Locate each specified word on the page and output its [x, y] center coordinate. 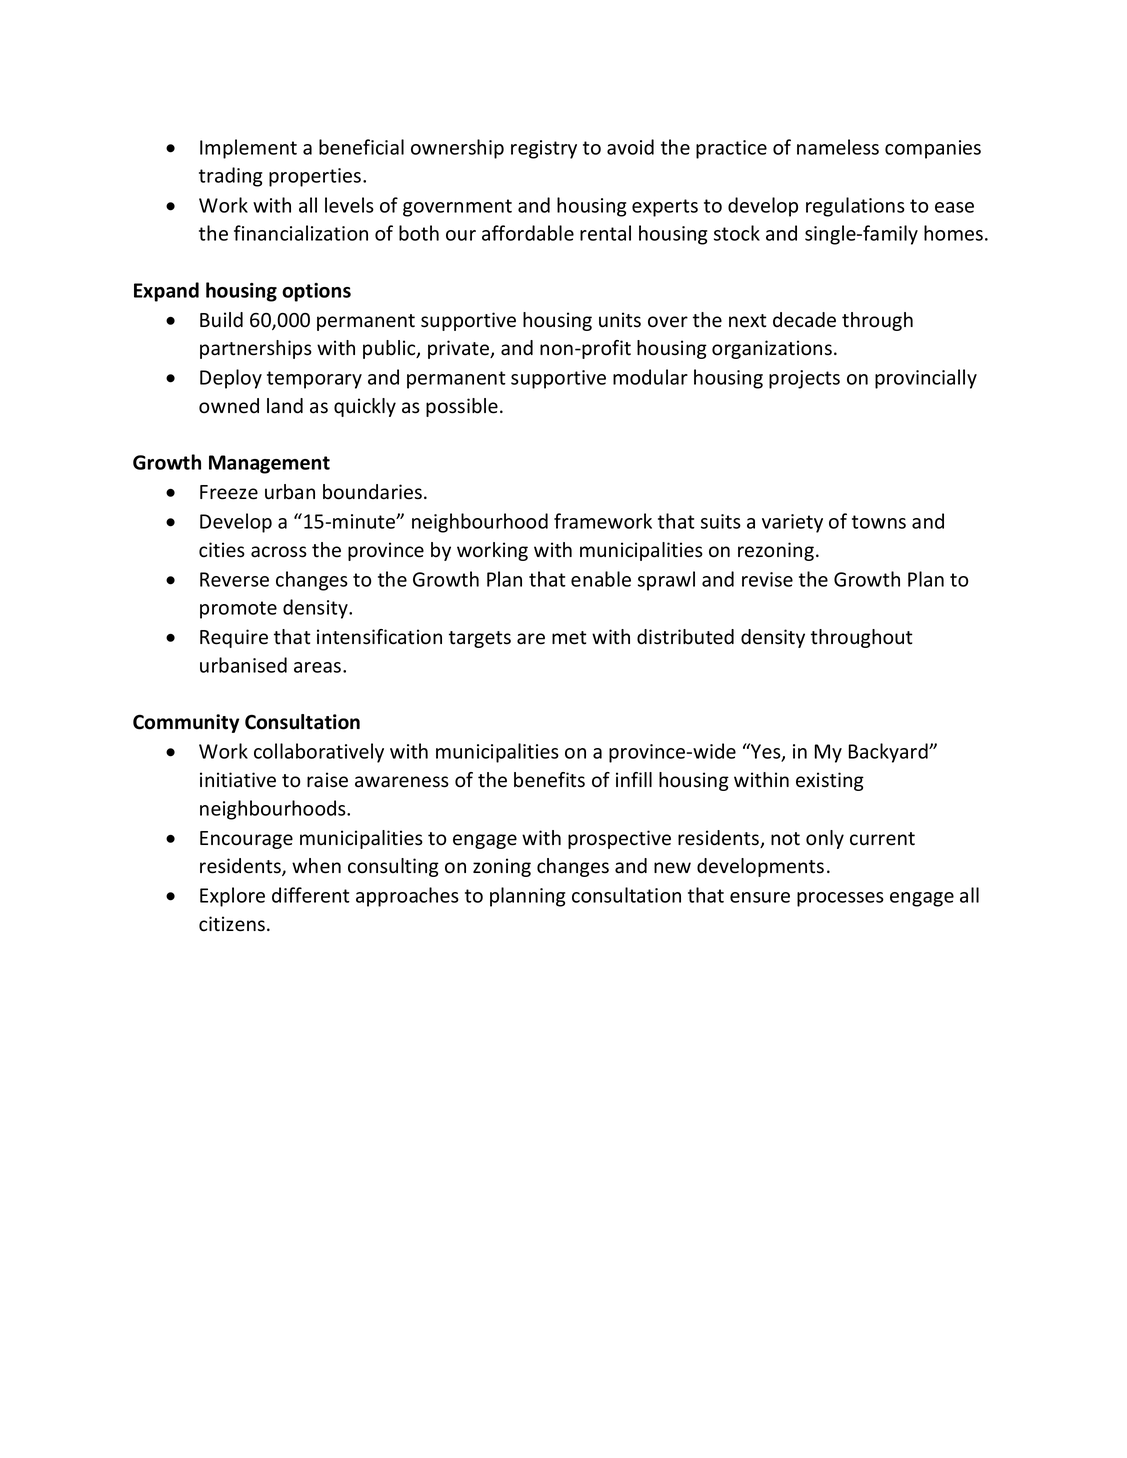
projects [804, 379]
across [279, 552]
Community [186, 723]
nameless [838, 147]
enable [601, 579]
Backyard [889, 753]
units [620, 320]
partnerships [256, 349]
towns [879, 522]
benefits [549, 780]
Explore [232, 897]
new [672, 868]
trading [230, 177]
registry [544, 149]
